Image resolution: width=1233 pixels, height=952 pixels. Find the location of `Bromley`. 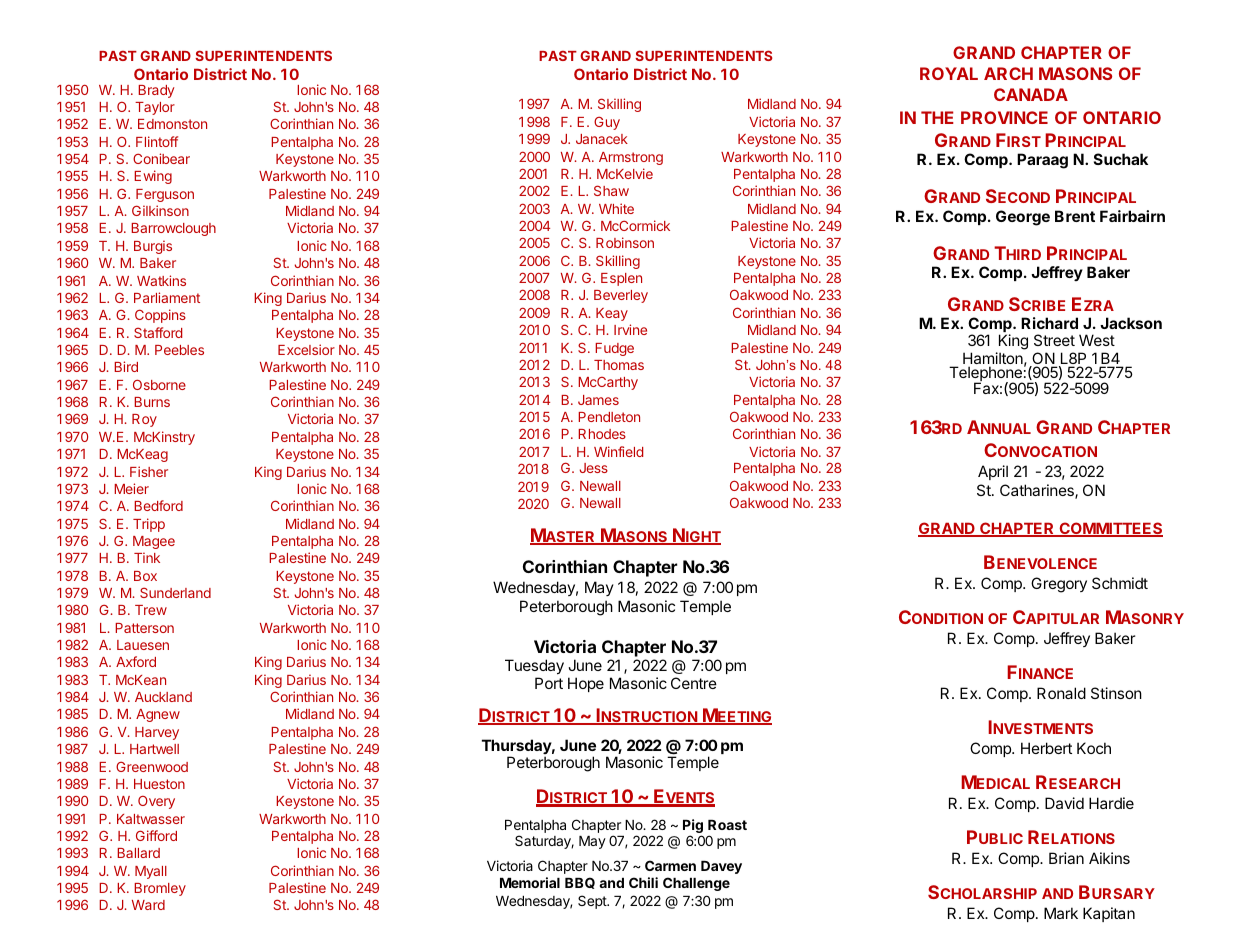

Bromley is located at coordinates (160, 889).
